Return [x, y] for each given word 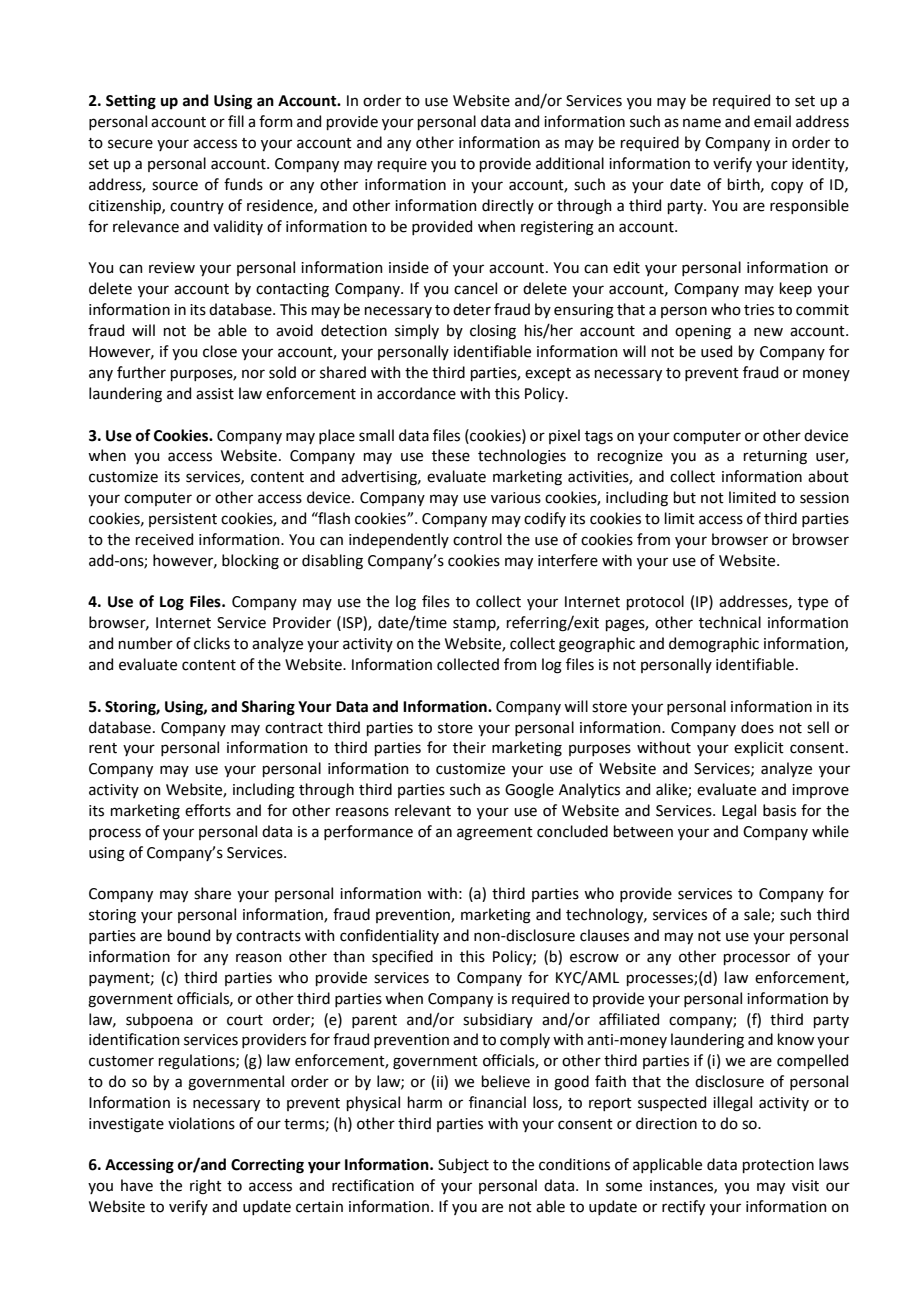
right [206, 1187]
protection [778, 1166]
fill [236, 121]
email [772, 121]
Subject [463, 1165]
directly [508, 206]
